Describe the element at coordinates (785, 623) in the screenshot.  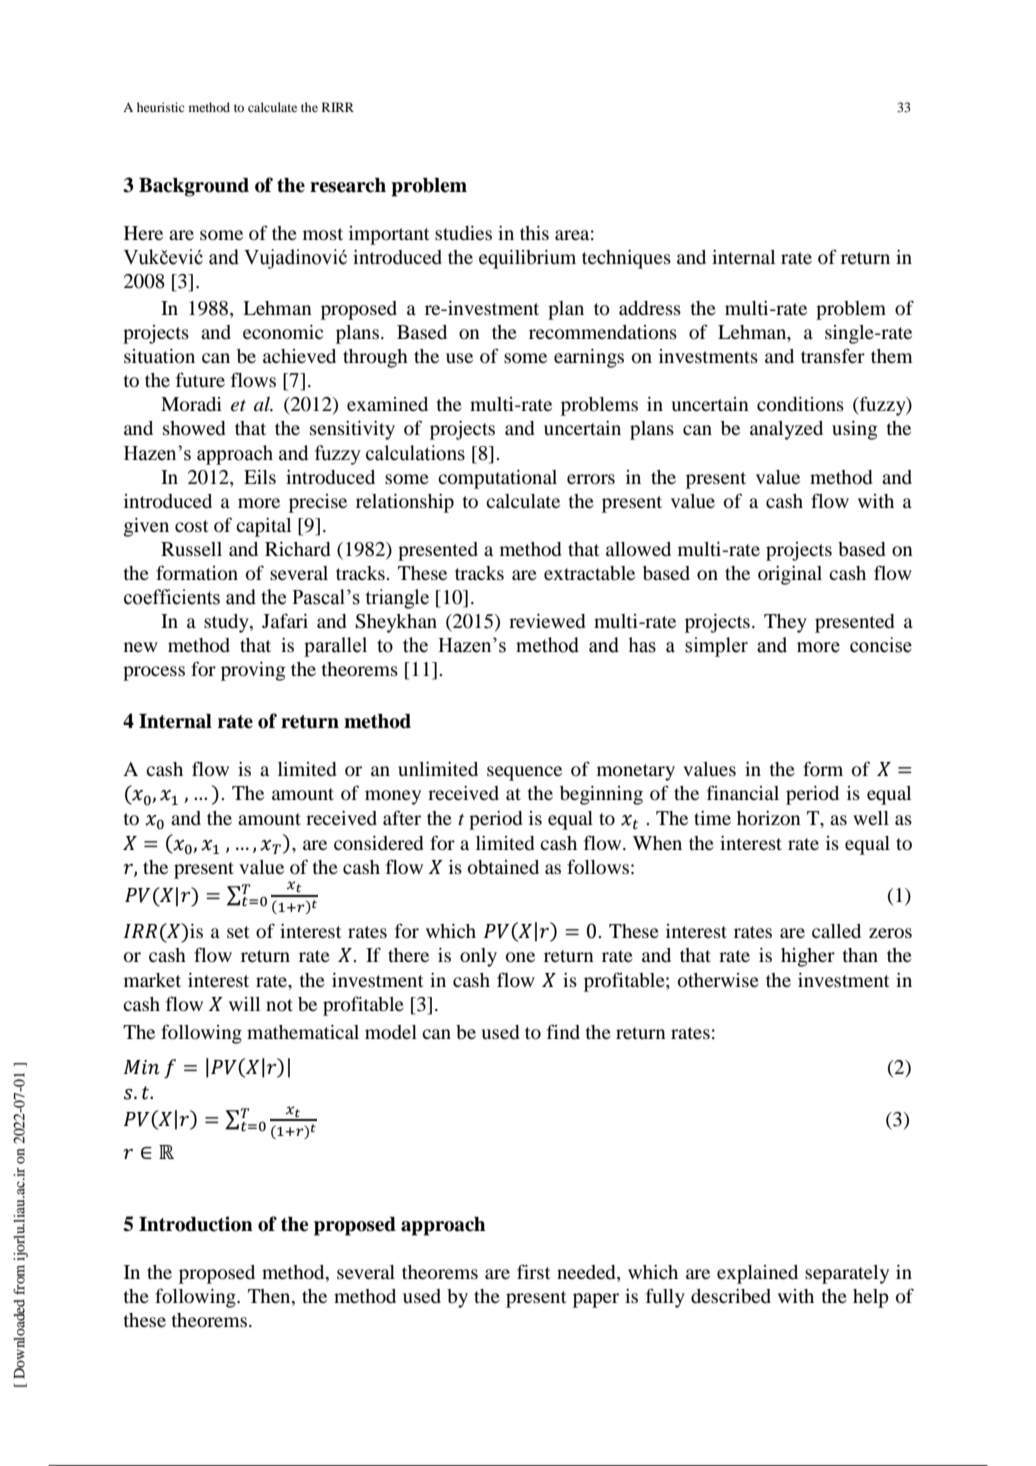
I see `They` at that location.
